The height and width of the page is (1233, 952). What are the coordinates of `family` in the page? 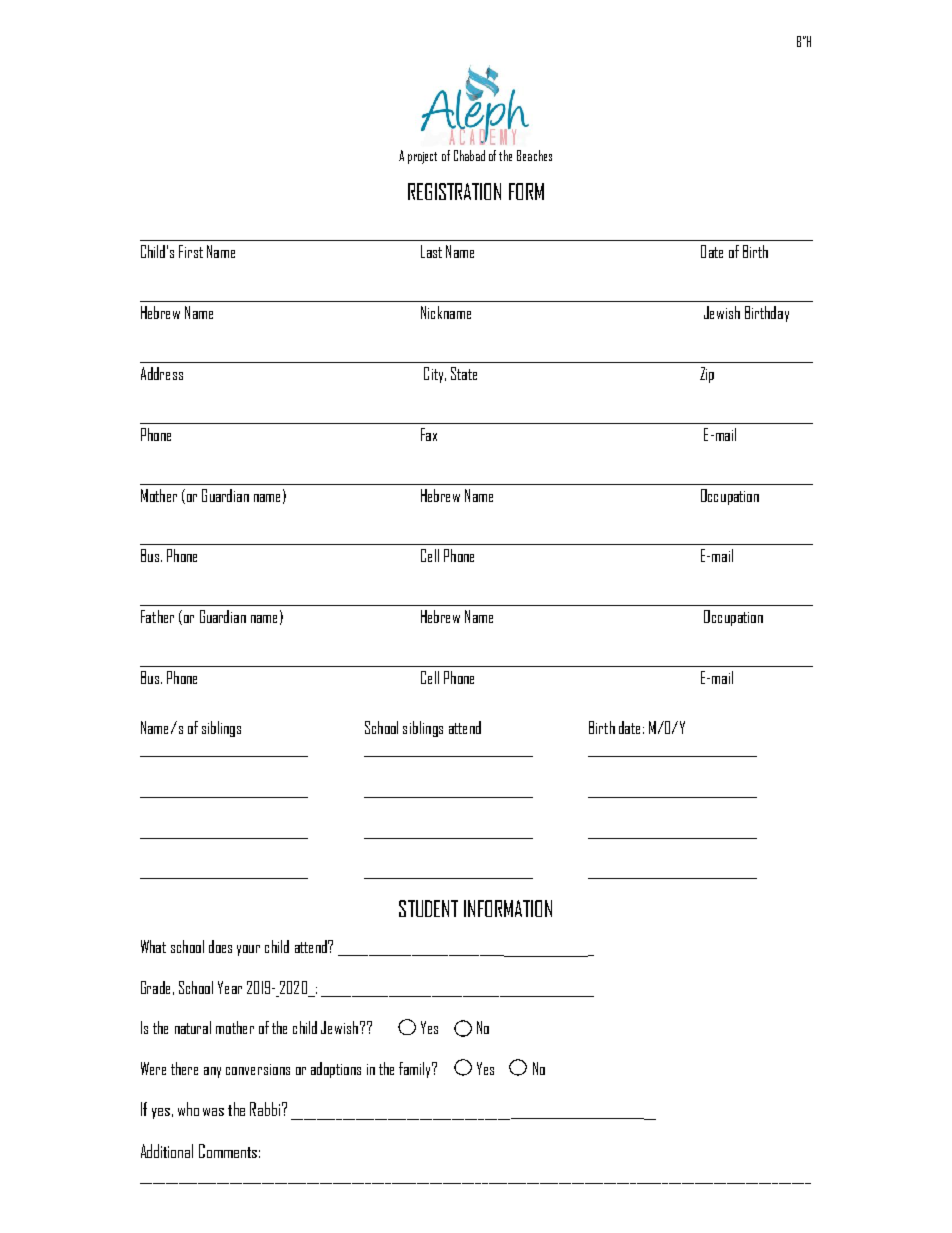 It's located at (416, 1070).
